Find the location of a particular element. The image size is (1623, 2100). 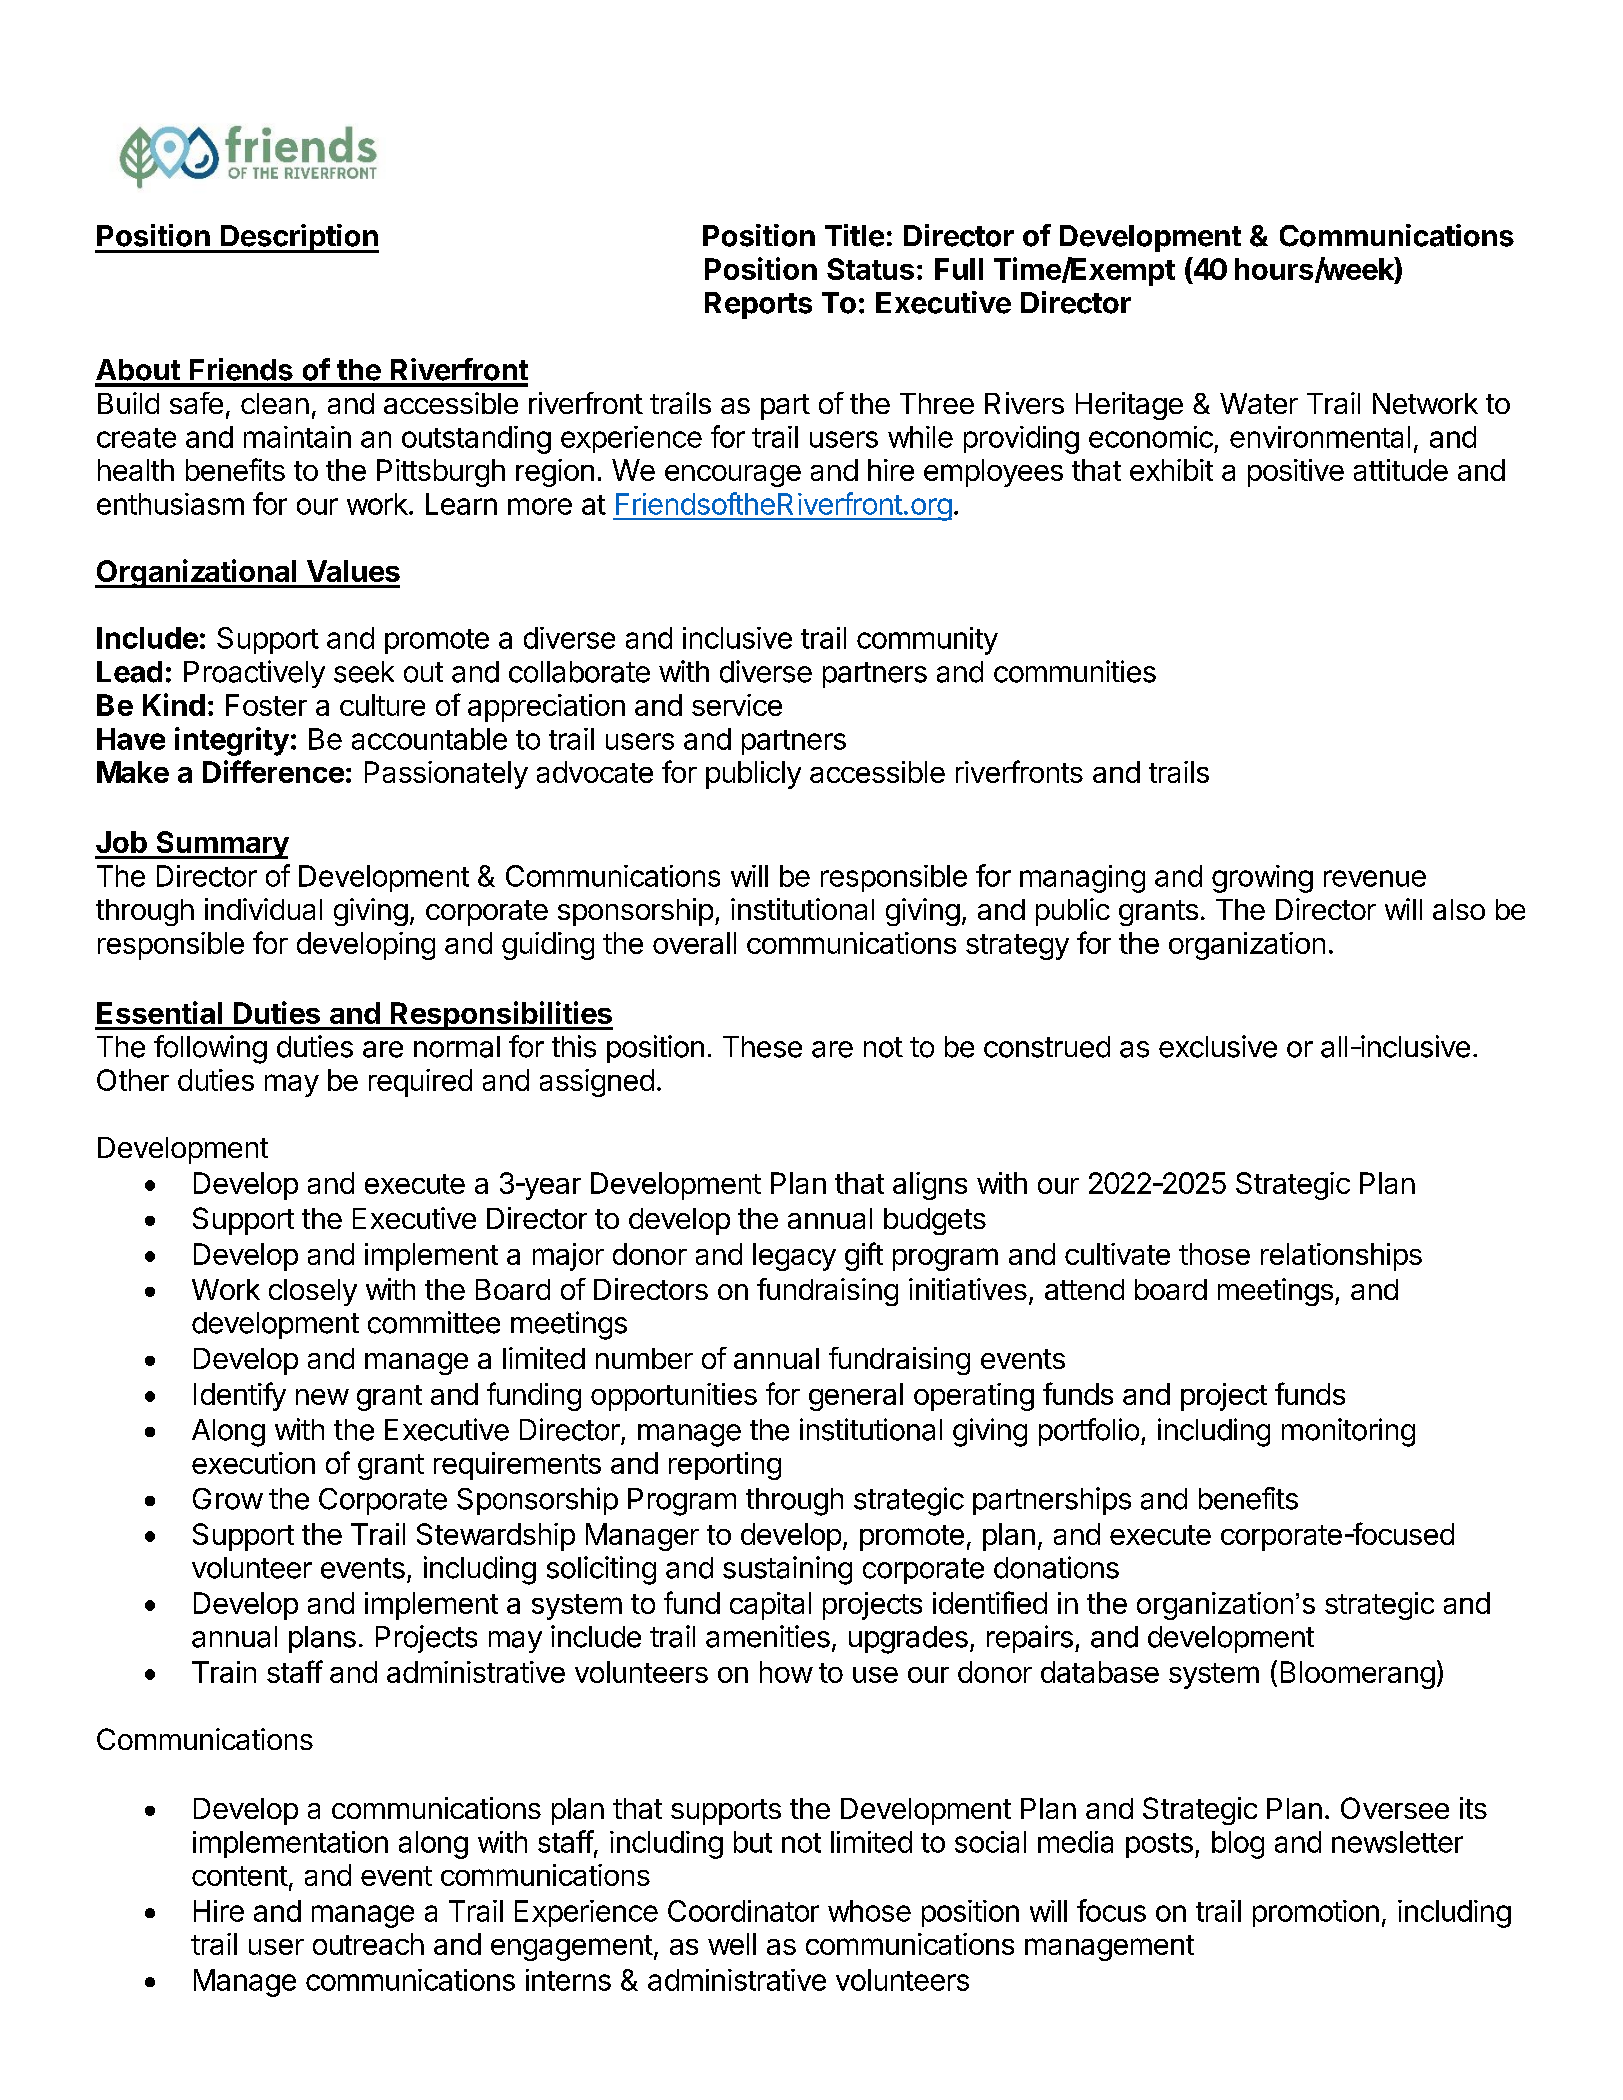

Reports is located at coordinates (758, 305).
